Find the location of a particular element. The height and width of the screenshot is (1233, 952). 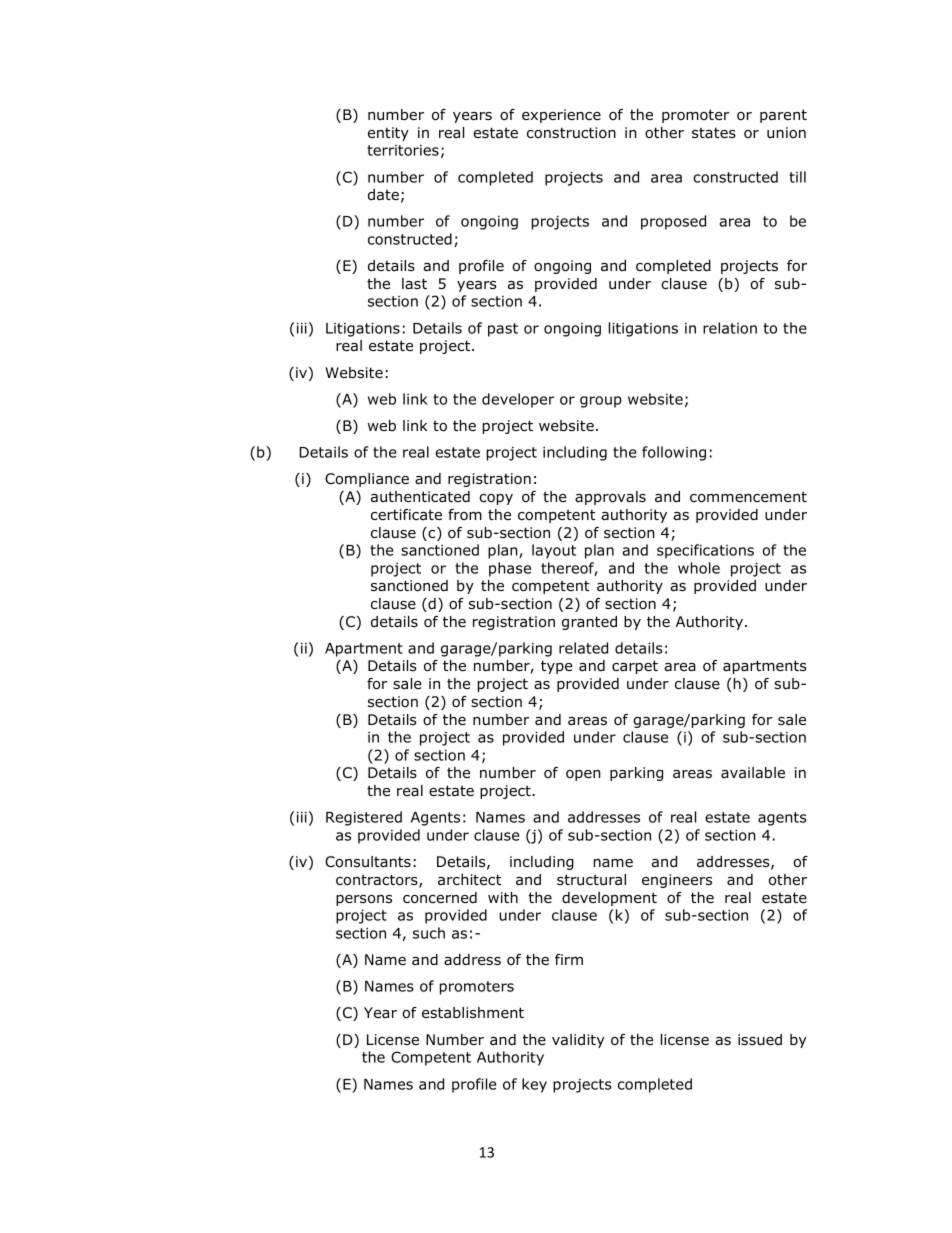

validity is located at coordinates (578, 1041).
